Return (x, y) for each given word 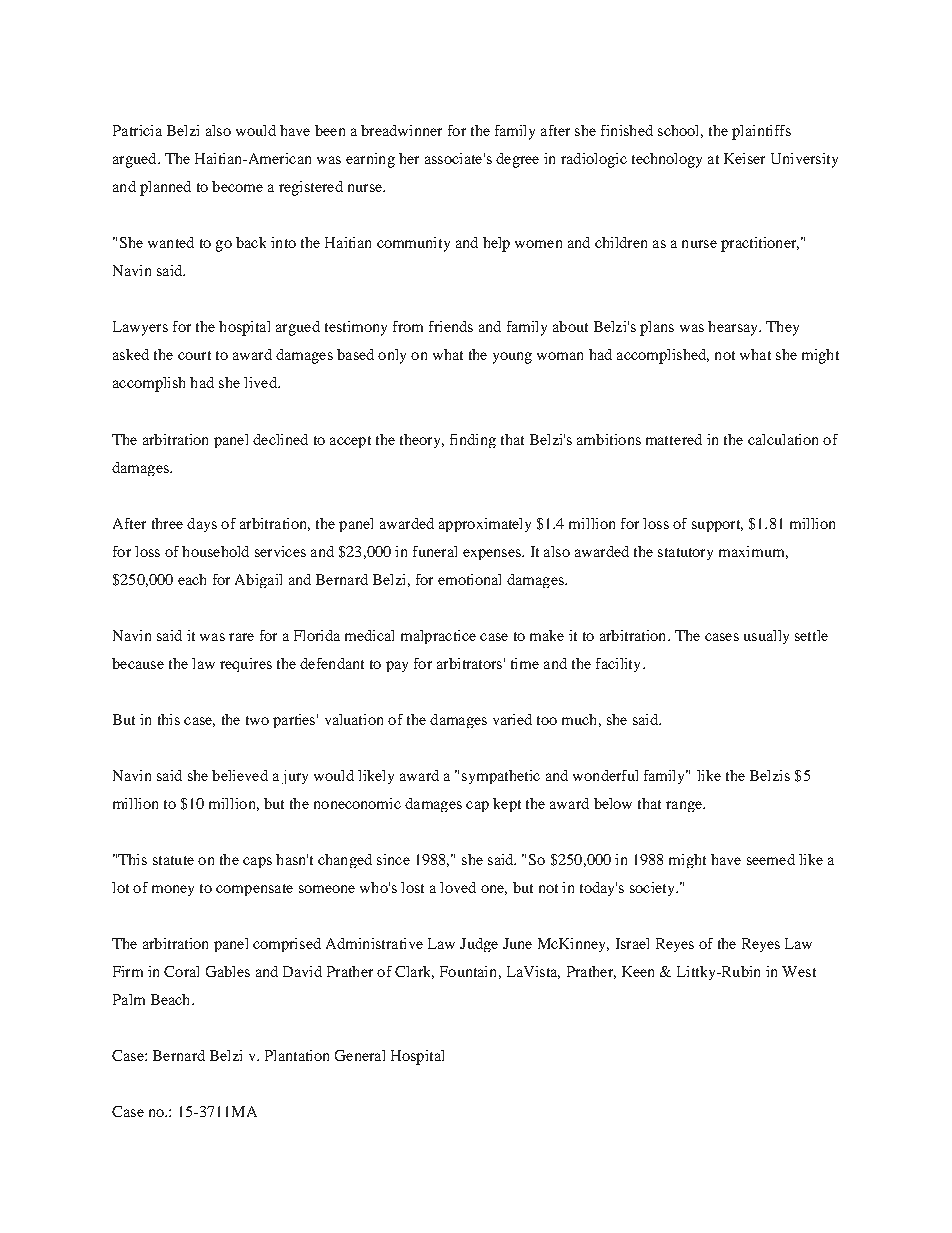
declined (280, 439)
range (685, 806)
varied (512, 719)
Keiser (744, 158)
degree (517, 160)
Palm (129, 999)
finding (473, 441)
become (237, 186)
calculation (783, 439)
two (257, 720)
